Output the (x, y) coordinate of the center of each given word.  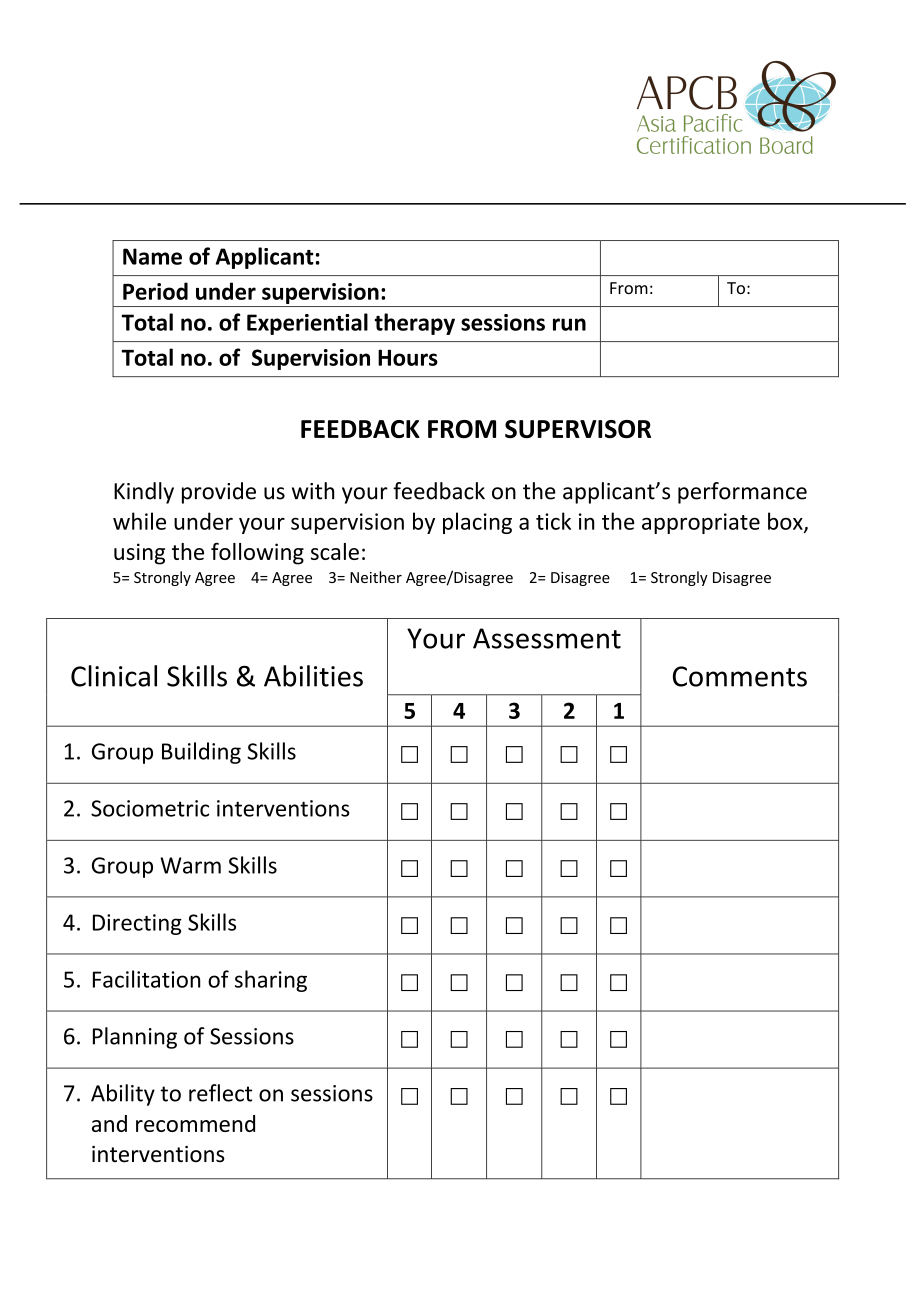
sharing (271, 981)
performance (742, 493)
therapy (415, 324)
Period (155, 291)
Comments (740, 676)
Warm (190, 865)
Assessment (547, 638)
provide (219, 493)
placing (477, 523)
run (569, 324)
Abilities (313, 676)
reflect (220, 1093)
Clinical (114, 676)
